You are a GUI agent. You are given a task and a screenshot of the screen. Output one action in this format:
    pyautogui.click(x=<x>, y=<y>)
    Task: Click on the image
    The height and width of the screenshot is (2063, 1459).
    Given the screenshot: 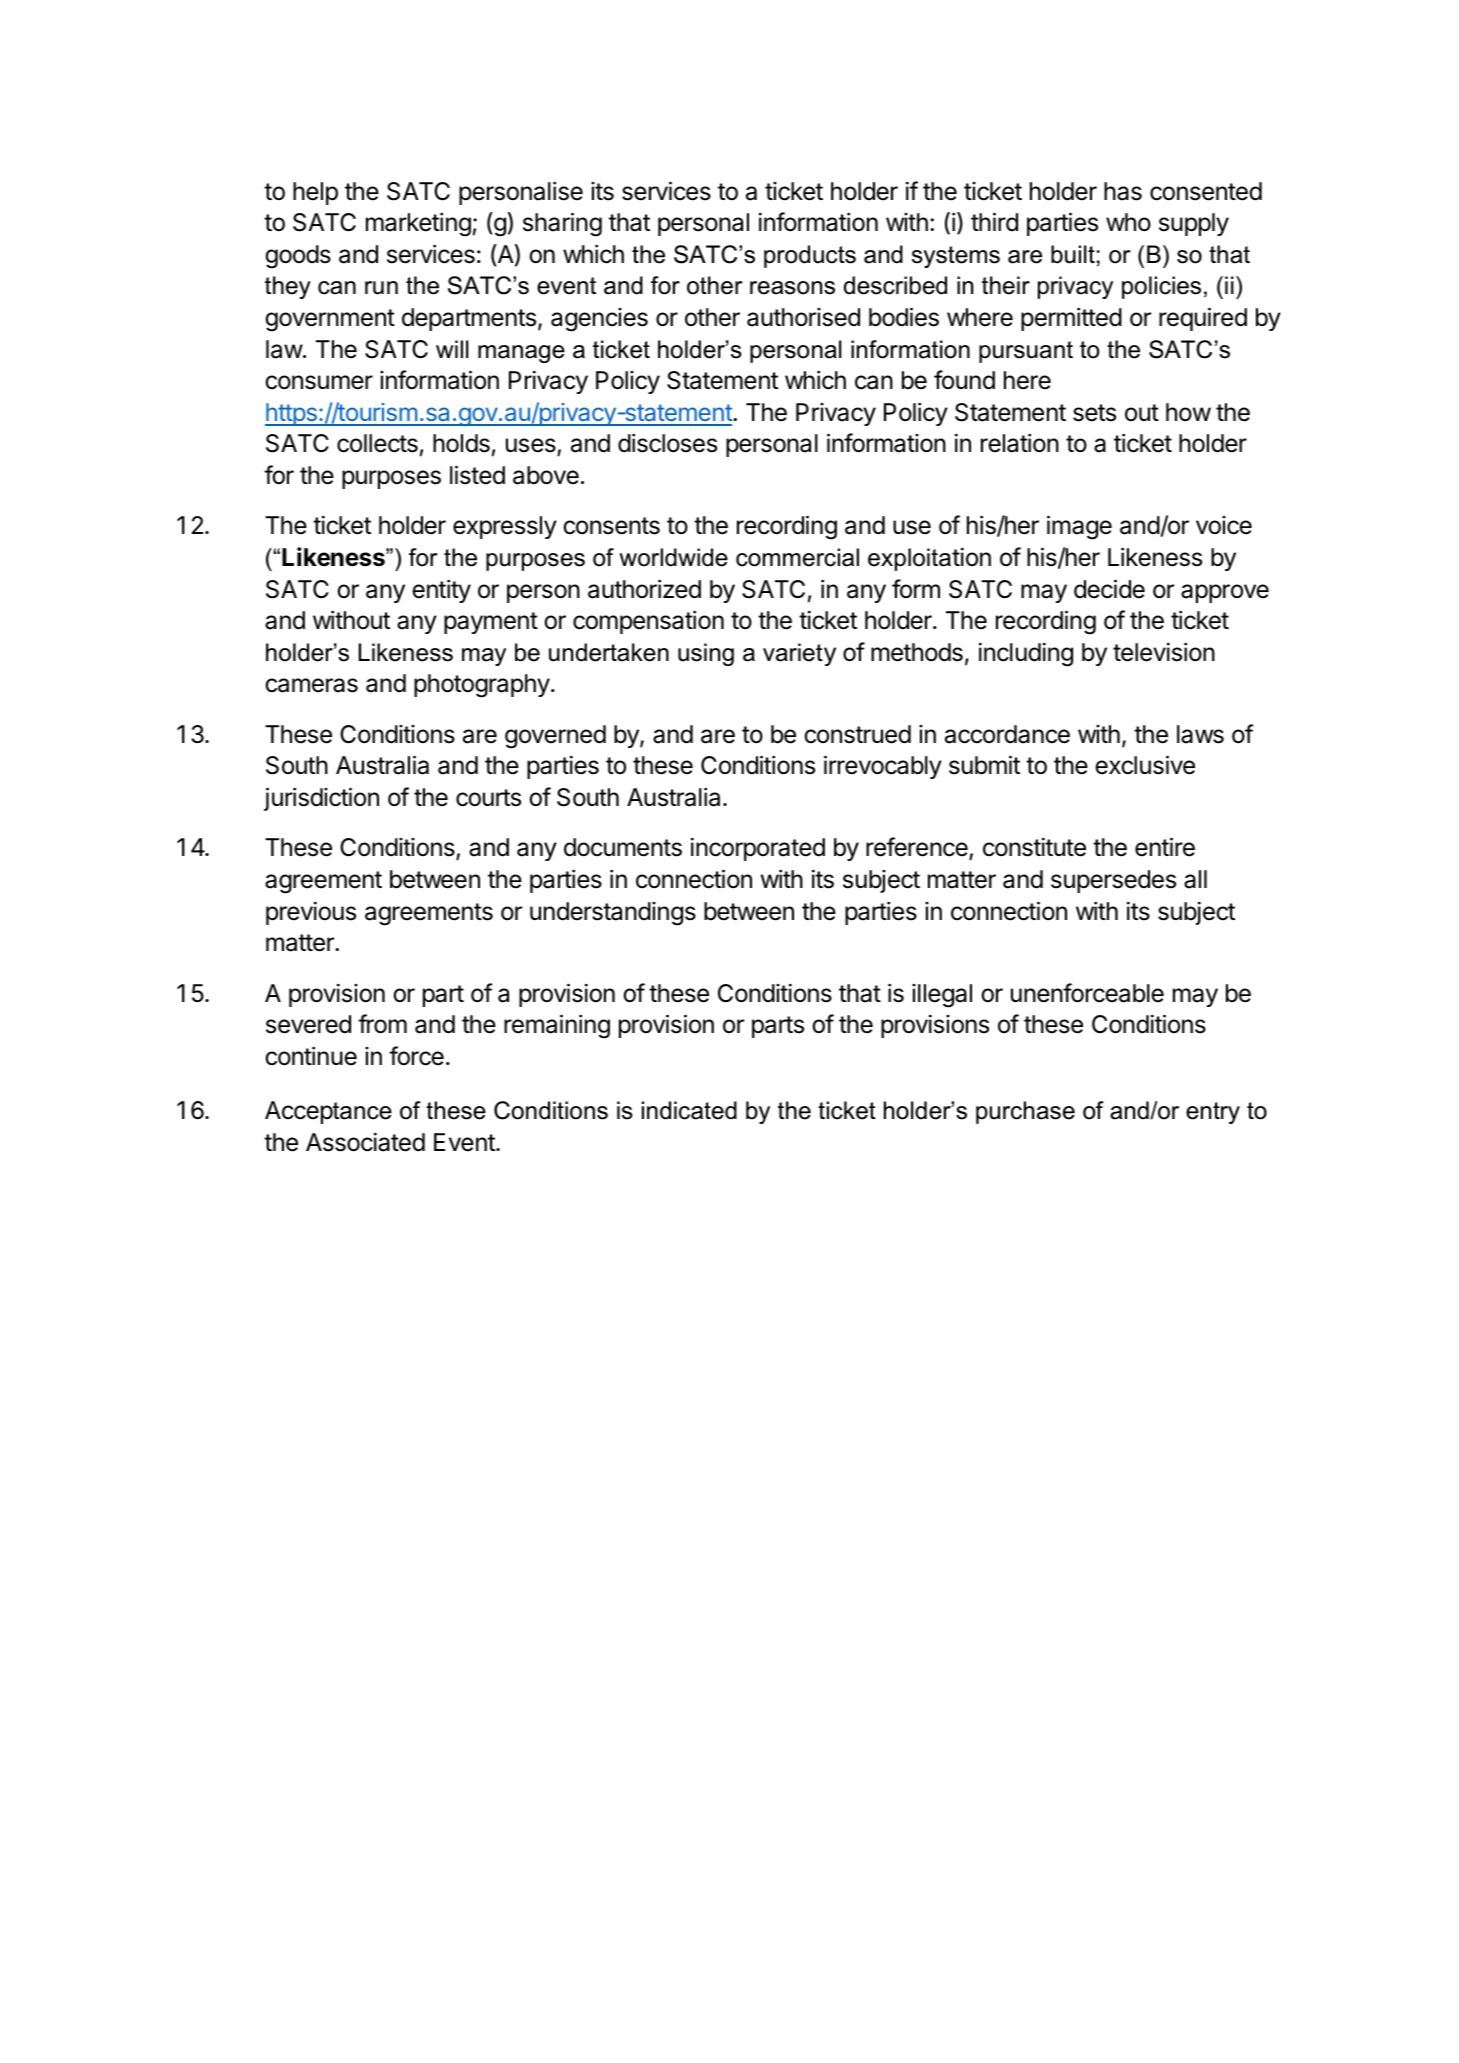 What is the action you would take?
    pyautogui.click(x=1079, y=527)
